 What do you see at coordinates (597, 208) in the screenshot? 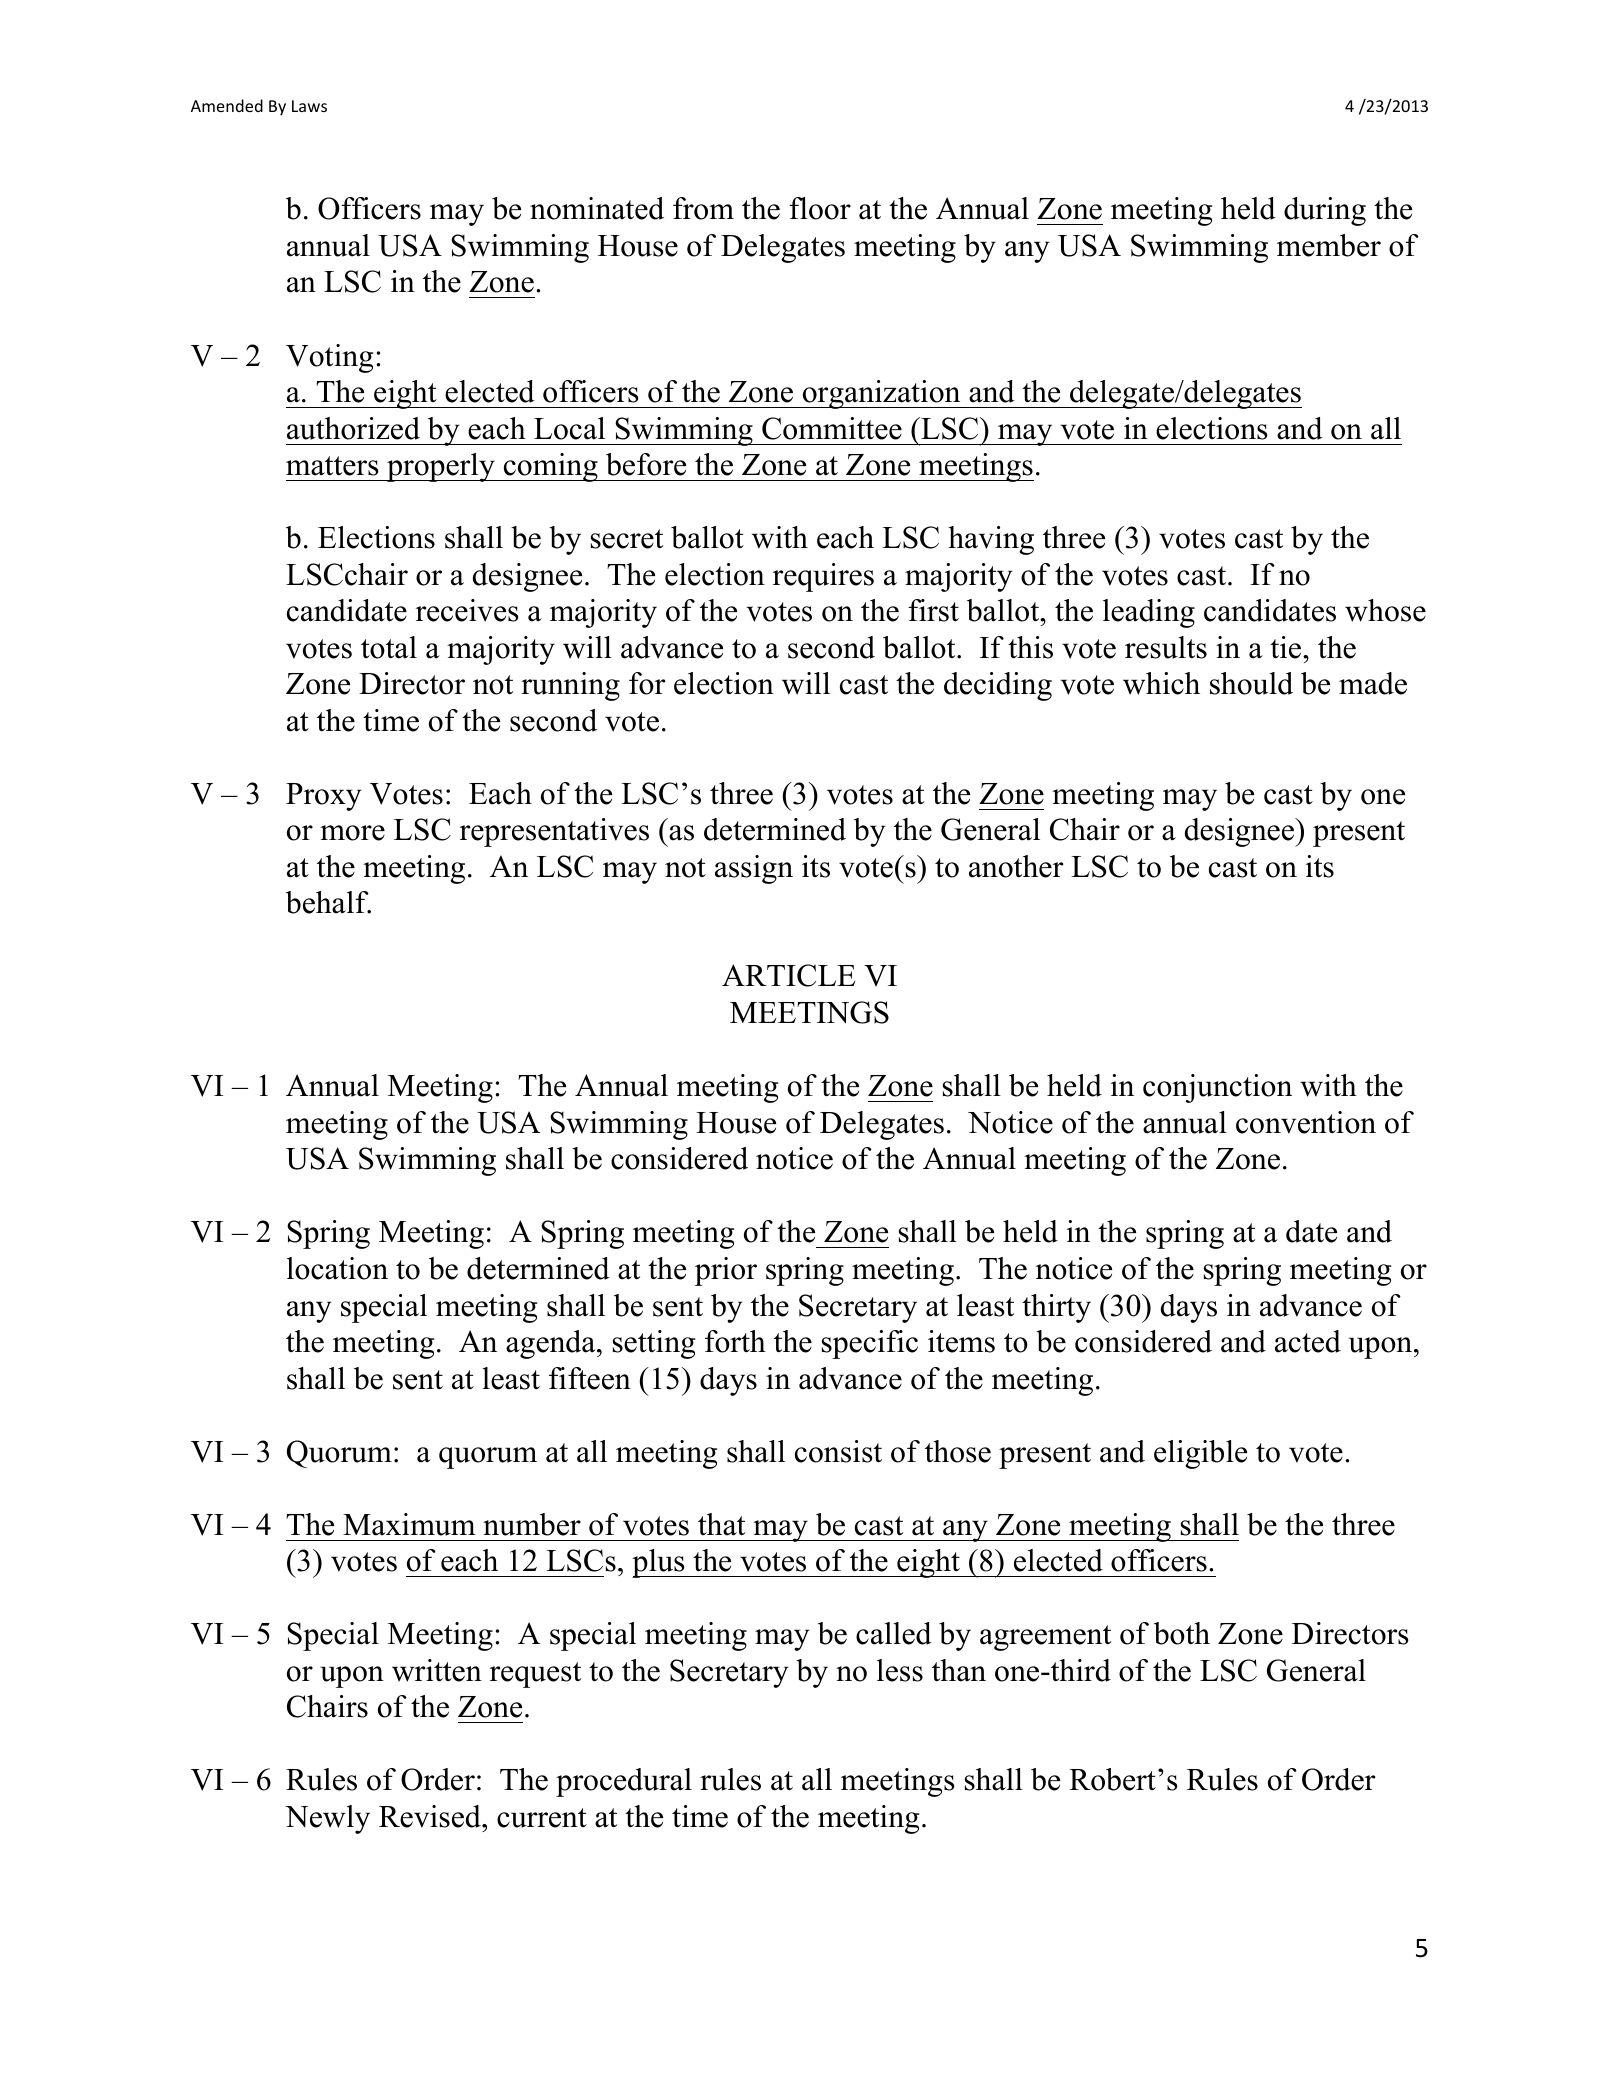
I see `nominated` at bounding box center [597, 208].
